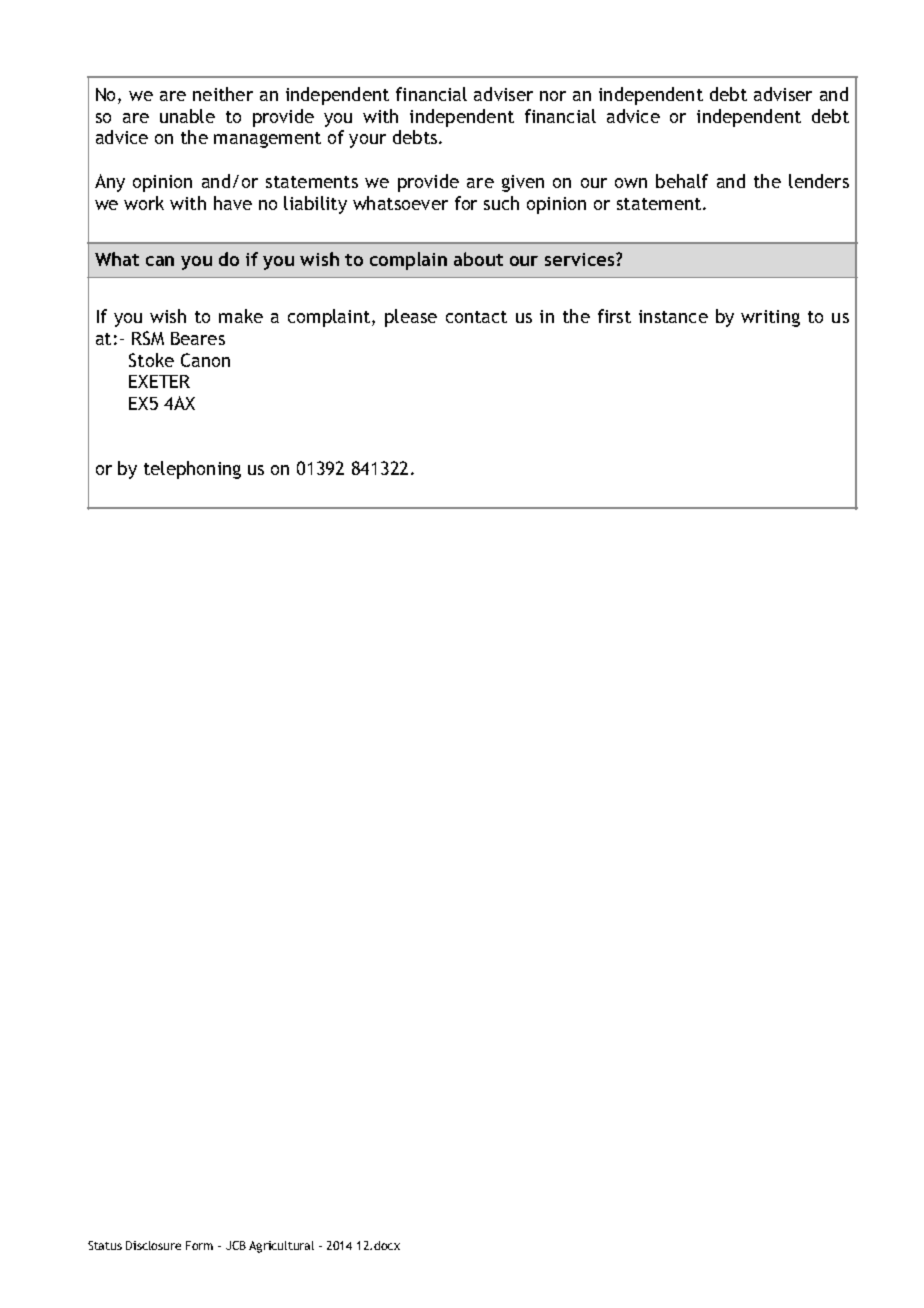  I want to click on EXETER, so click(159, 381).
